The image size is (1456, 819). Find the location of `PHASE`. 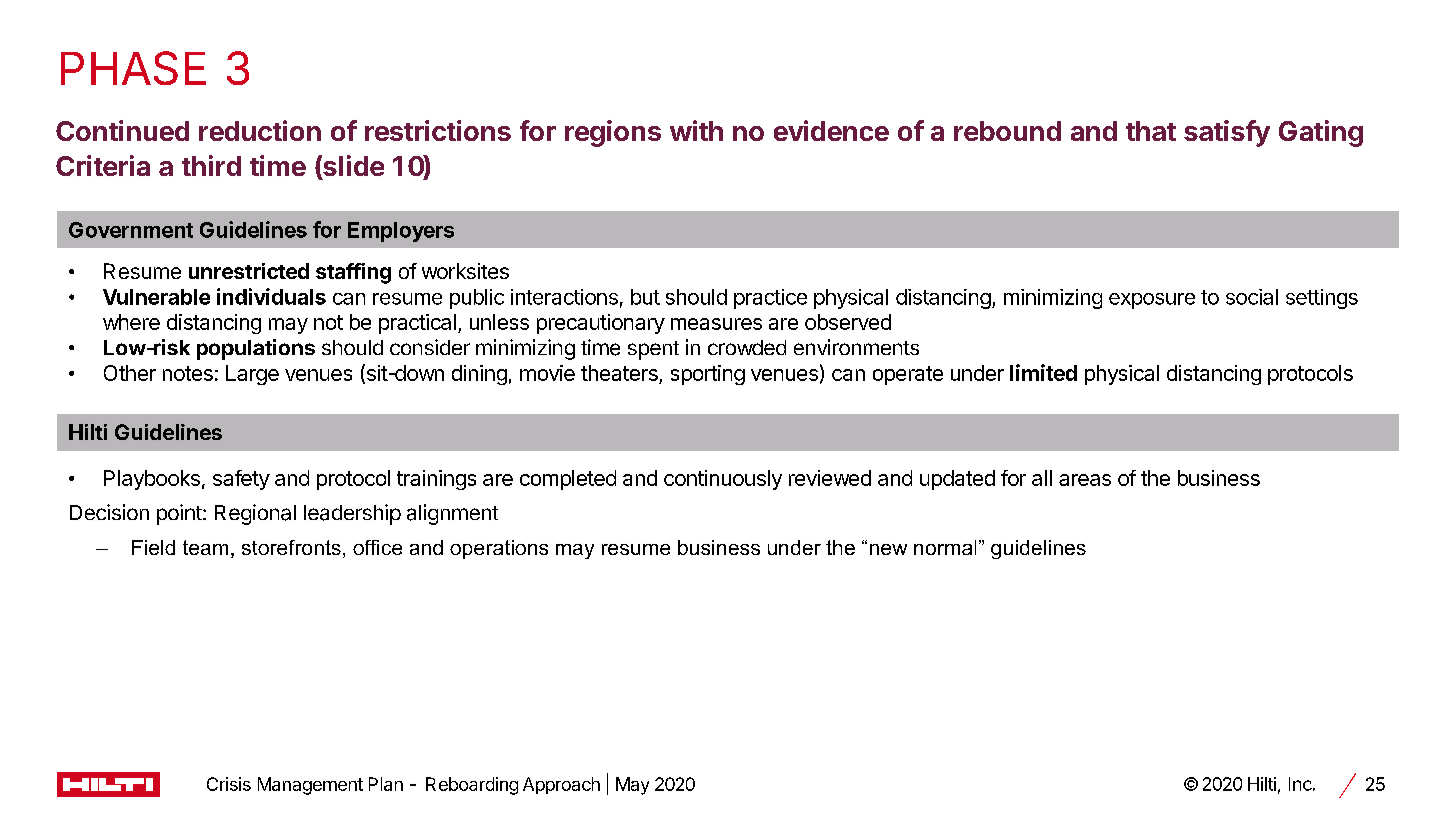

PHASE is located at coordinates (133, 68).
